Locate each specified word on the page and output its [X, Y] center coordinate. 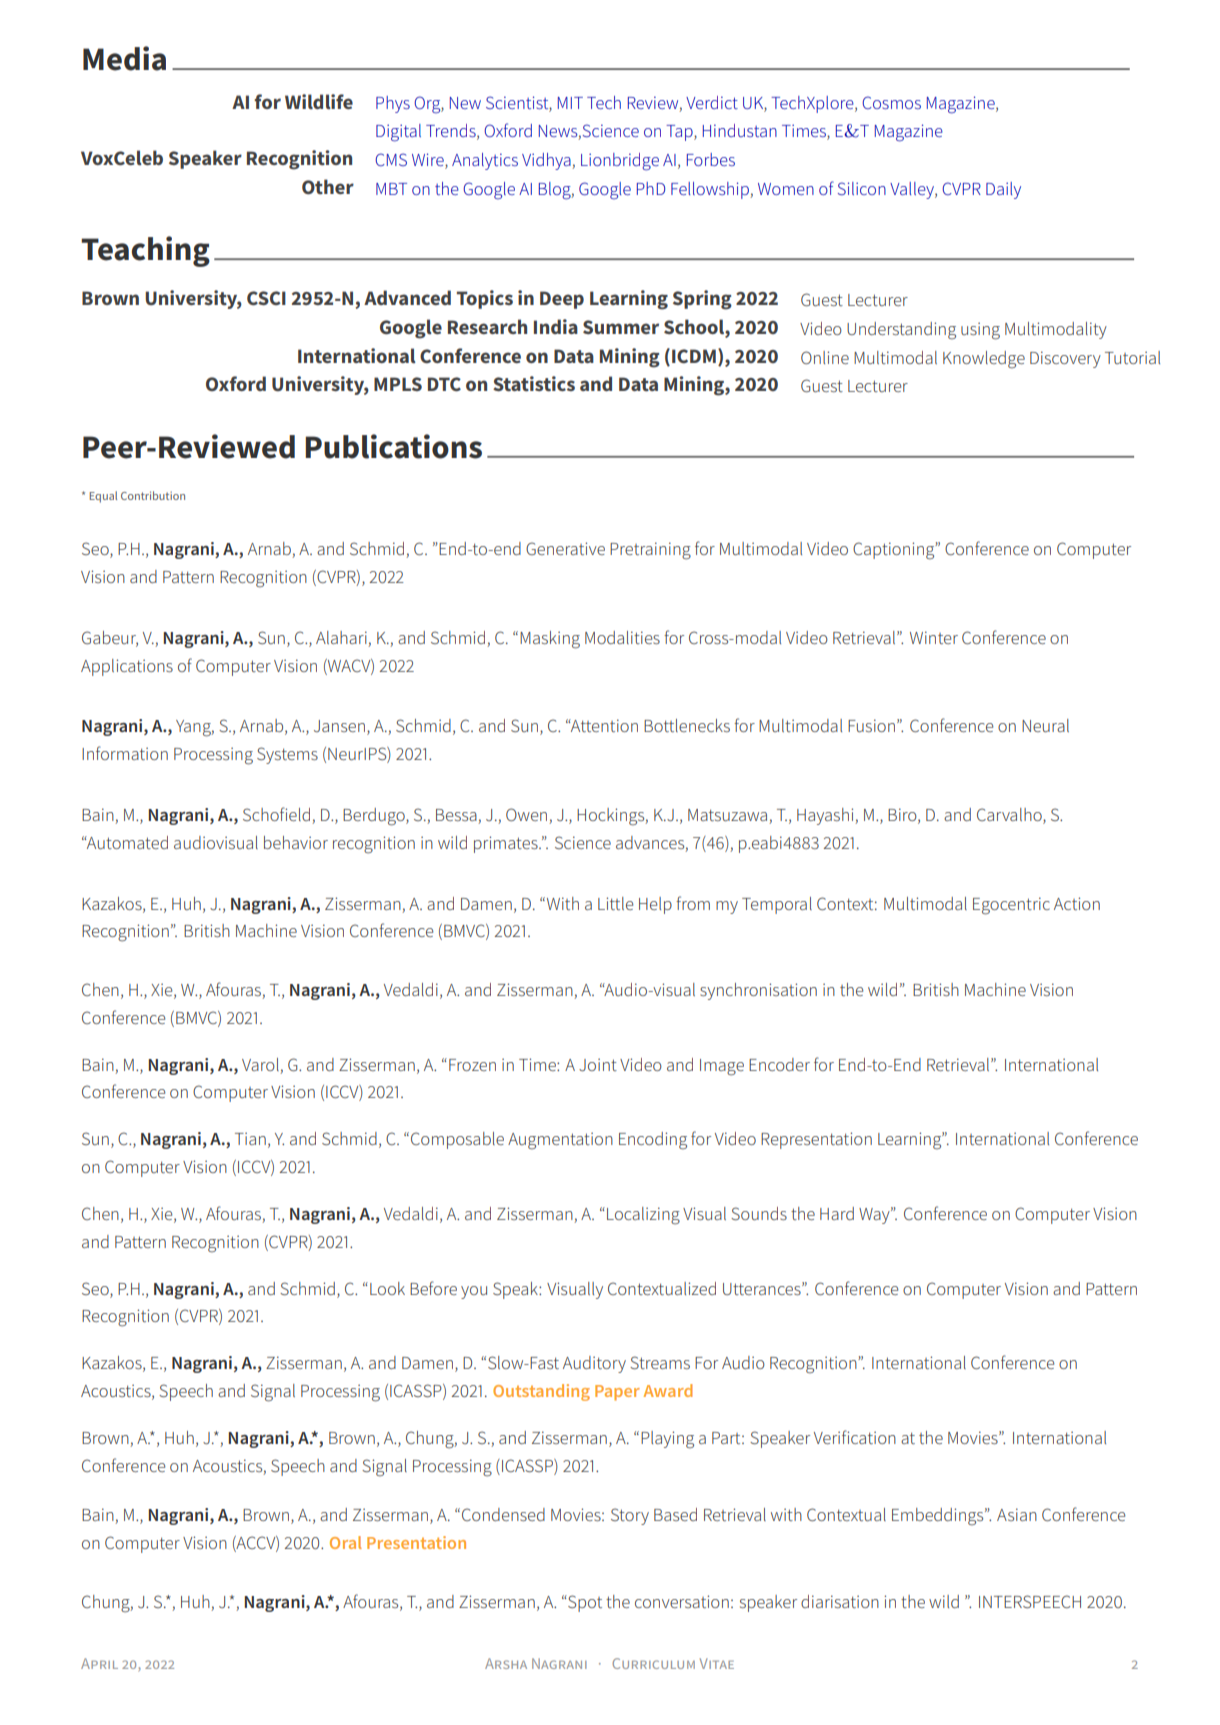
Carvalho [1010, 816]
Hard [837, 1213]
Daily [1003, 190]
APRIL [99, 1663]
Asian [1017, 1514]
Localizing [643, 1216]
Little [615, 903]
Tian [250, 1139]
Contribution [153, 495]
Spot [584, 1603]
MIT [570, 103]
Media [124, 58]
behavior [296, 842]
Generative [565, 548]
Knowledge [984, 360]
